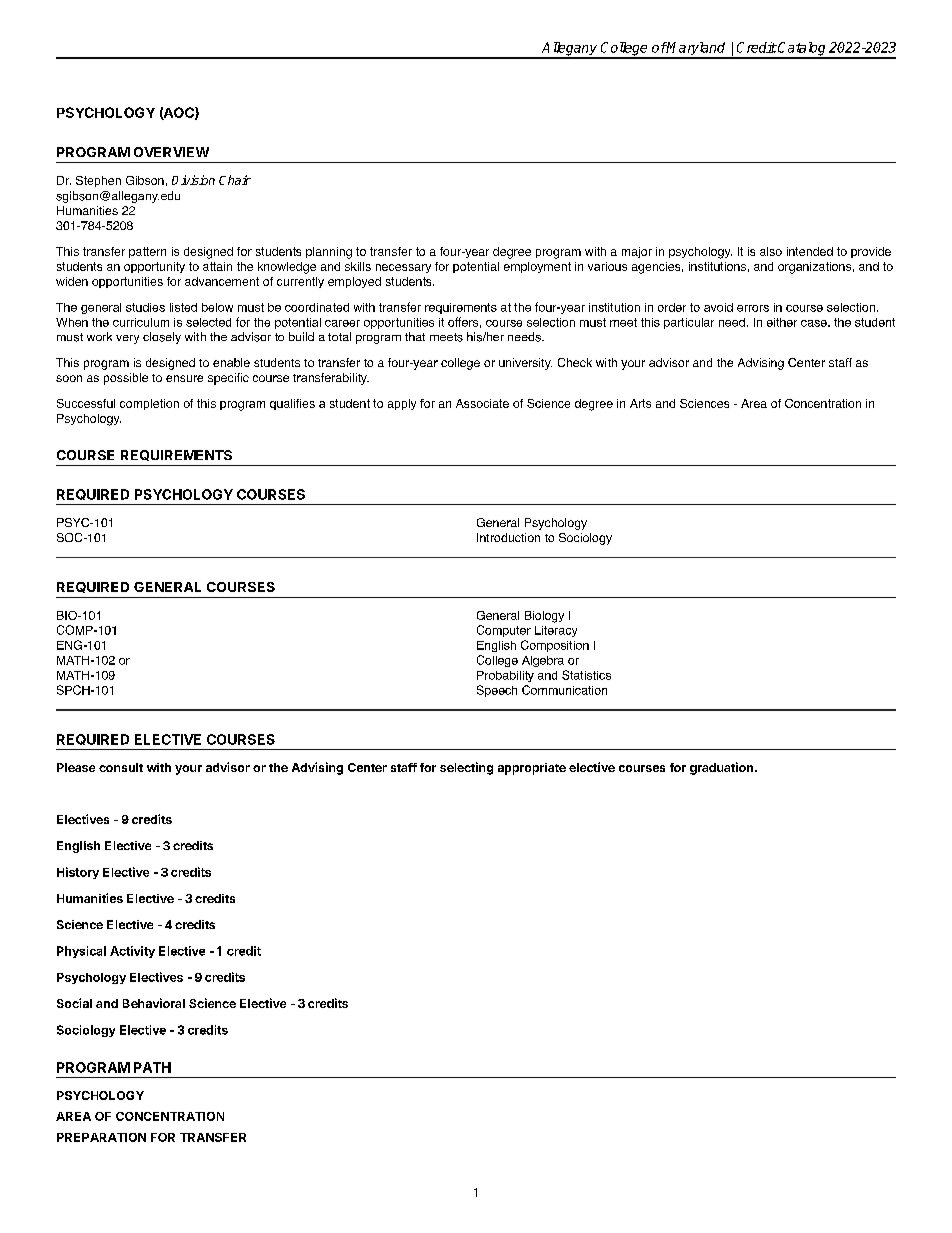 Image resolution: width=952 pixels, height=1233 pixels. I want to click on PATH, so click(152, 1067).
